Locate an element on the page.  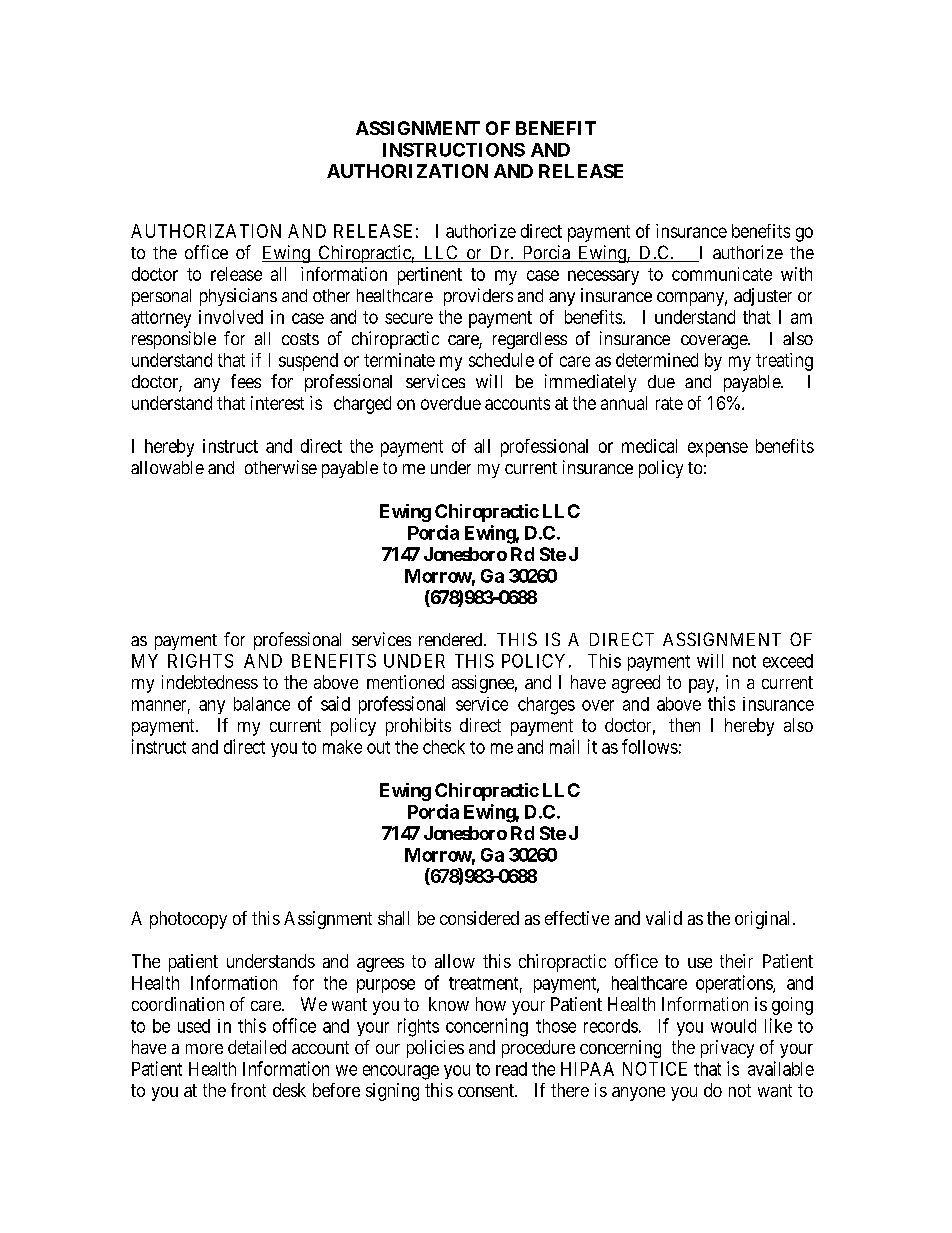
follows is located at coordinates (650, 746).
